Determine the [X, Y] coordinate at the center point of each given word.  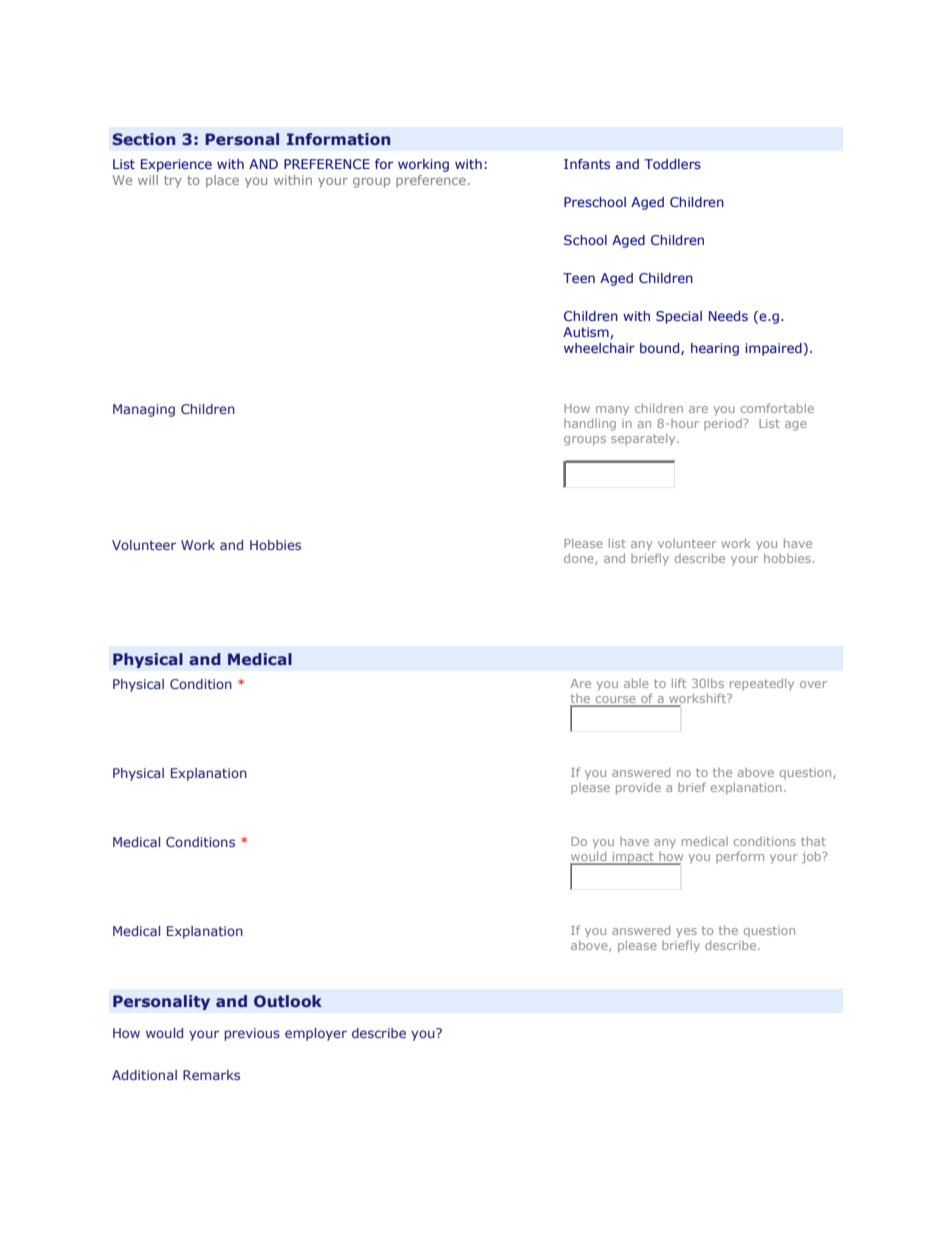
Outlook [288, 1001]
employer [316, 1034]
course [615, 701]
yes [686, 933]
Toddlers [672, 164]
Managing [144, 410]
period [724, 424]
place [222, 181]
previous [252, 1034]
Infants [587, 164]
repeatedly [762, 684]
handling [590, 424]
